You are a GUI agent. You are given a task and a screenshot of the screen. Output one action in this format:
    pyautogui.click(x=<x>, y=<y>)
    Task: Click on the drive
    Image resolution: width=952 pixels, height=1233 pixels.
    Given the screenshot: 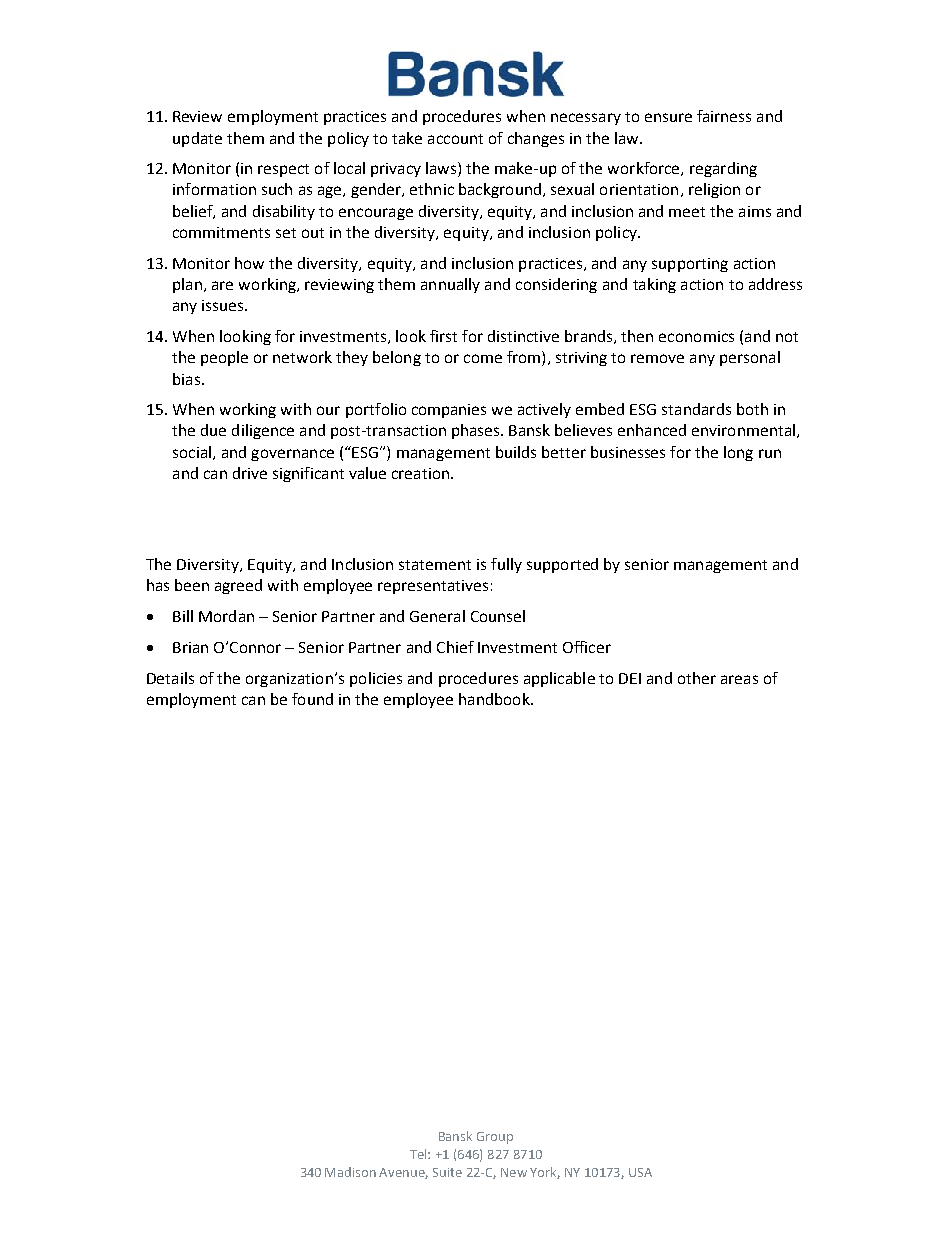 What is the action you would take?
    pyautogui.click(x=250, y=473)
